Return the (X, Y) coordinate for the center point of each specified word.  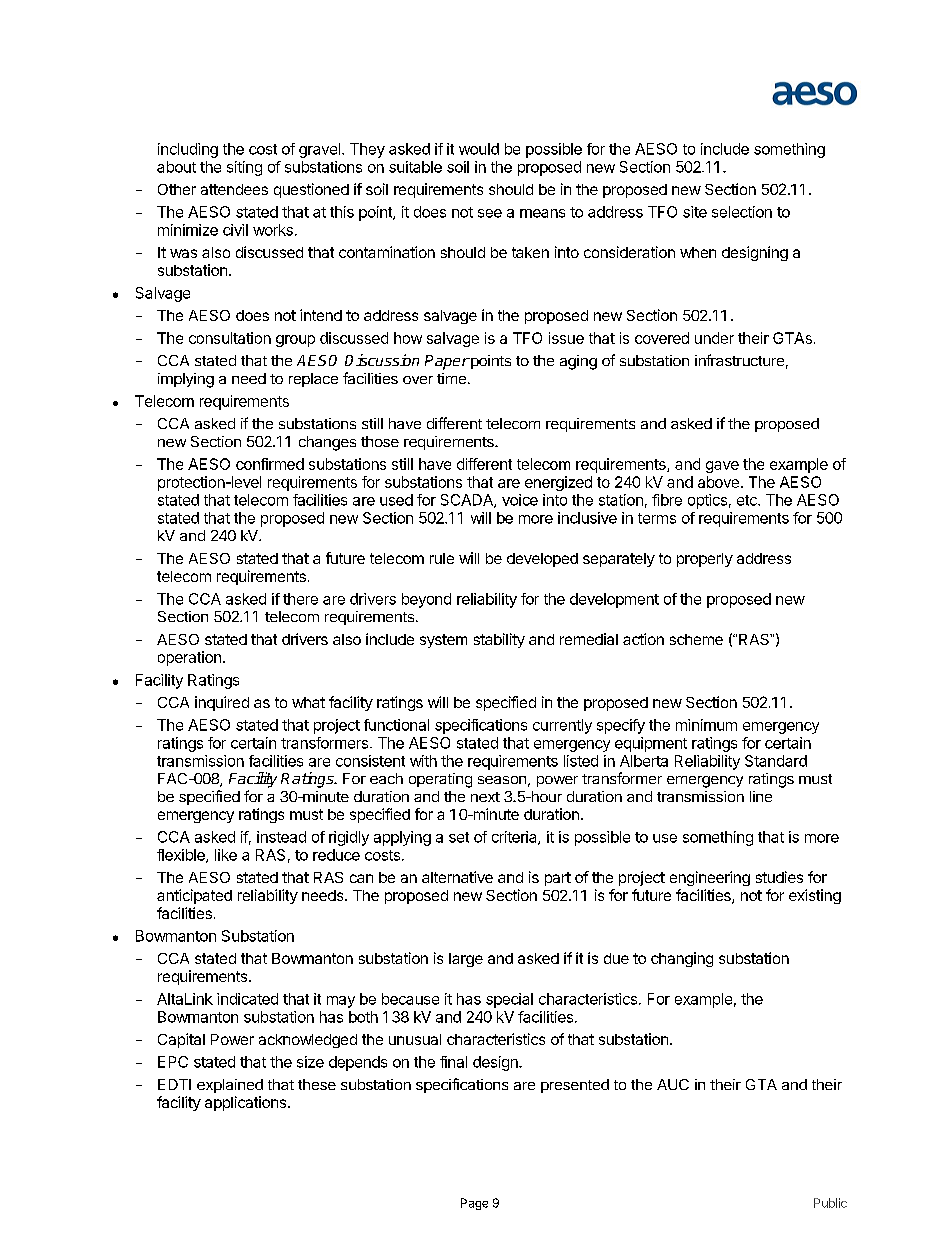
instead (281, 837)
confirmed (270, 464)
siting (244, 168)
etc (748, 500)
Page (474, 1204)
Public (830, 1203)
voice (520, 500)
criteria (515, 838)
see (490, 213)
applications (245, 1103)
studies (779, 877)
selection (742, 212)
